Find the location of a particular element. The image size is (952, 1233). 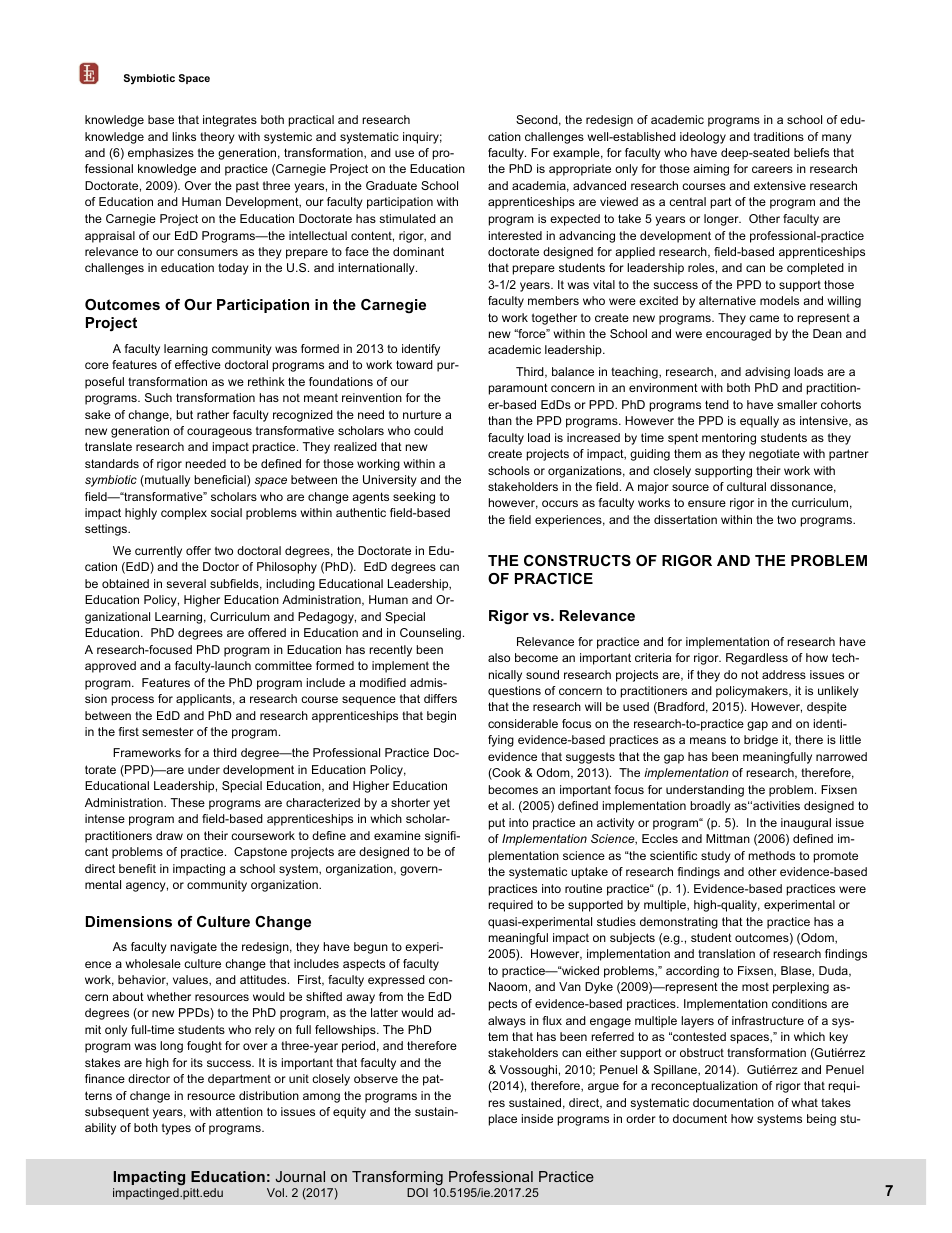

place is located at coordinates (503, 1120).
